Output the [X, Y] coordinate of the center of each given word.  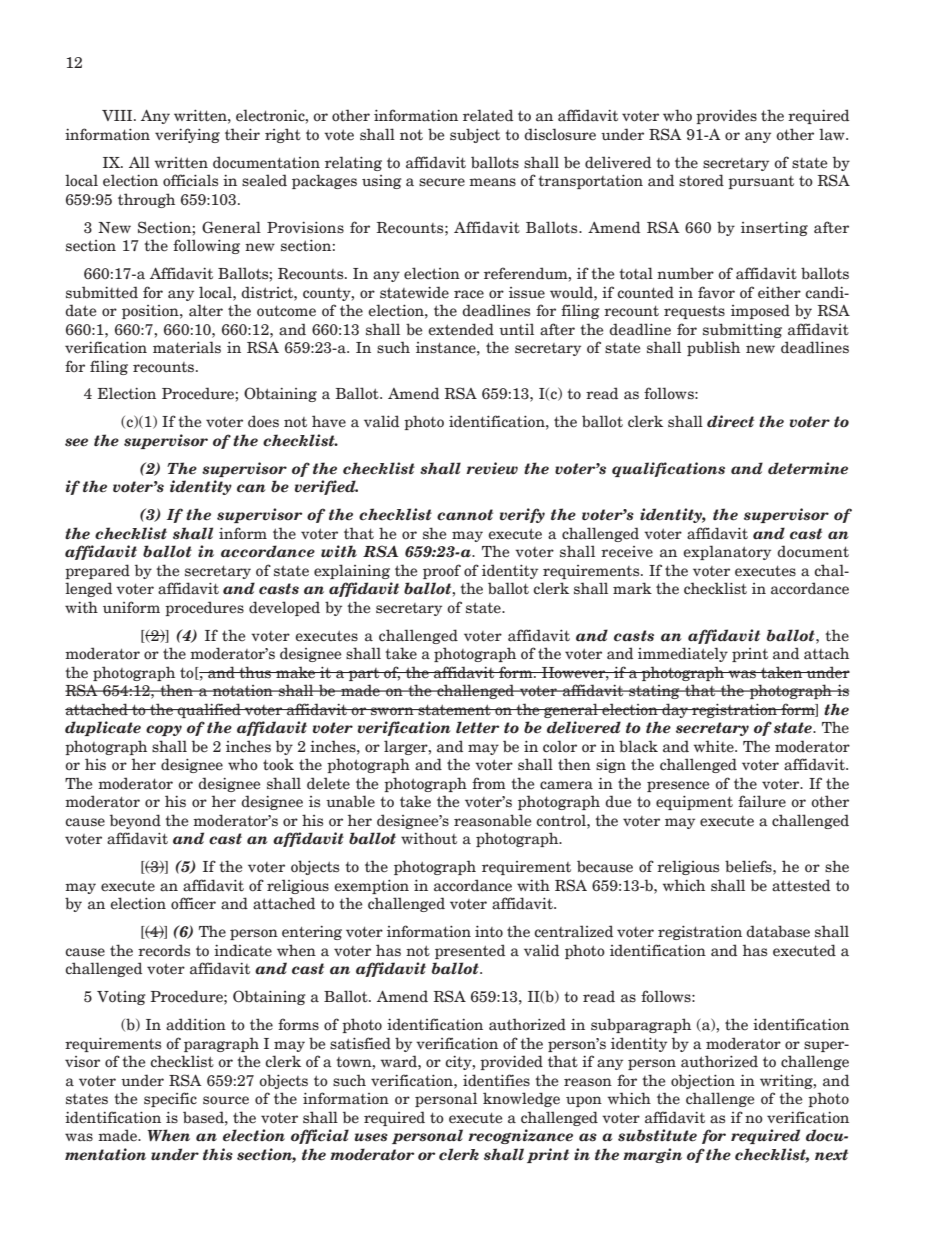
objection [703, 1081]
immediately [683, 654]
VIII [118, 115]
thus [255, 672]
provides [726, 116]
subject [475, 135]
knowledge [521, 1099]
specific [170, 1099]
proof [442, 571]
